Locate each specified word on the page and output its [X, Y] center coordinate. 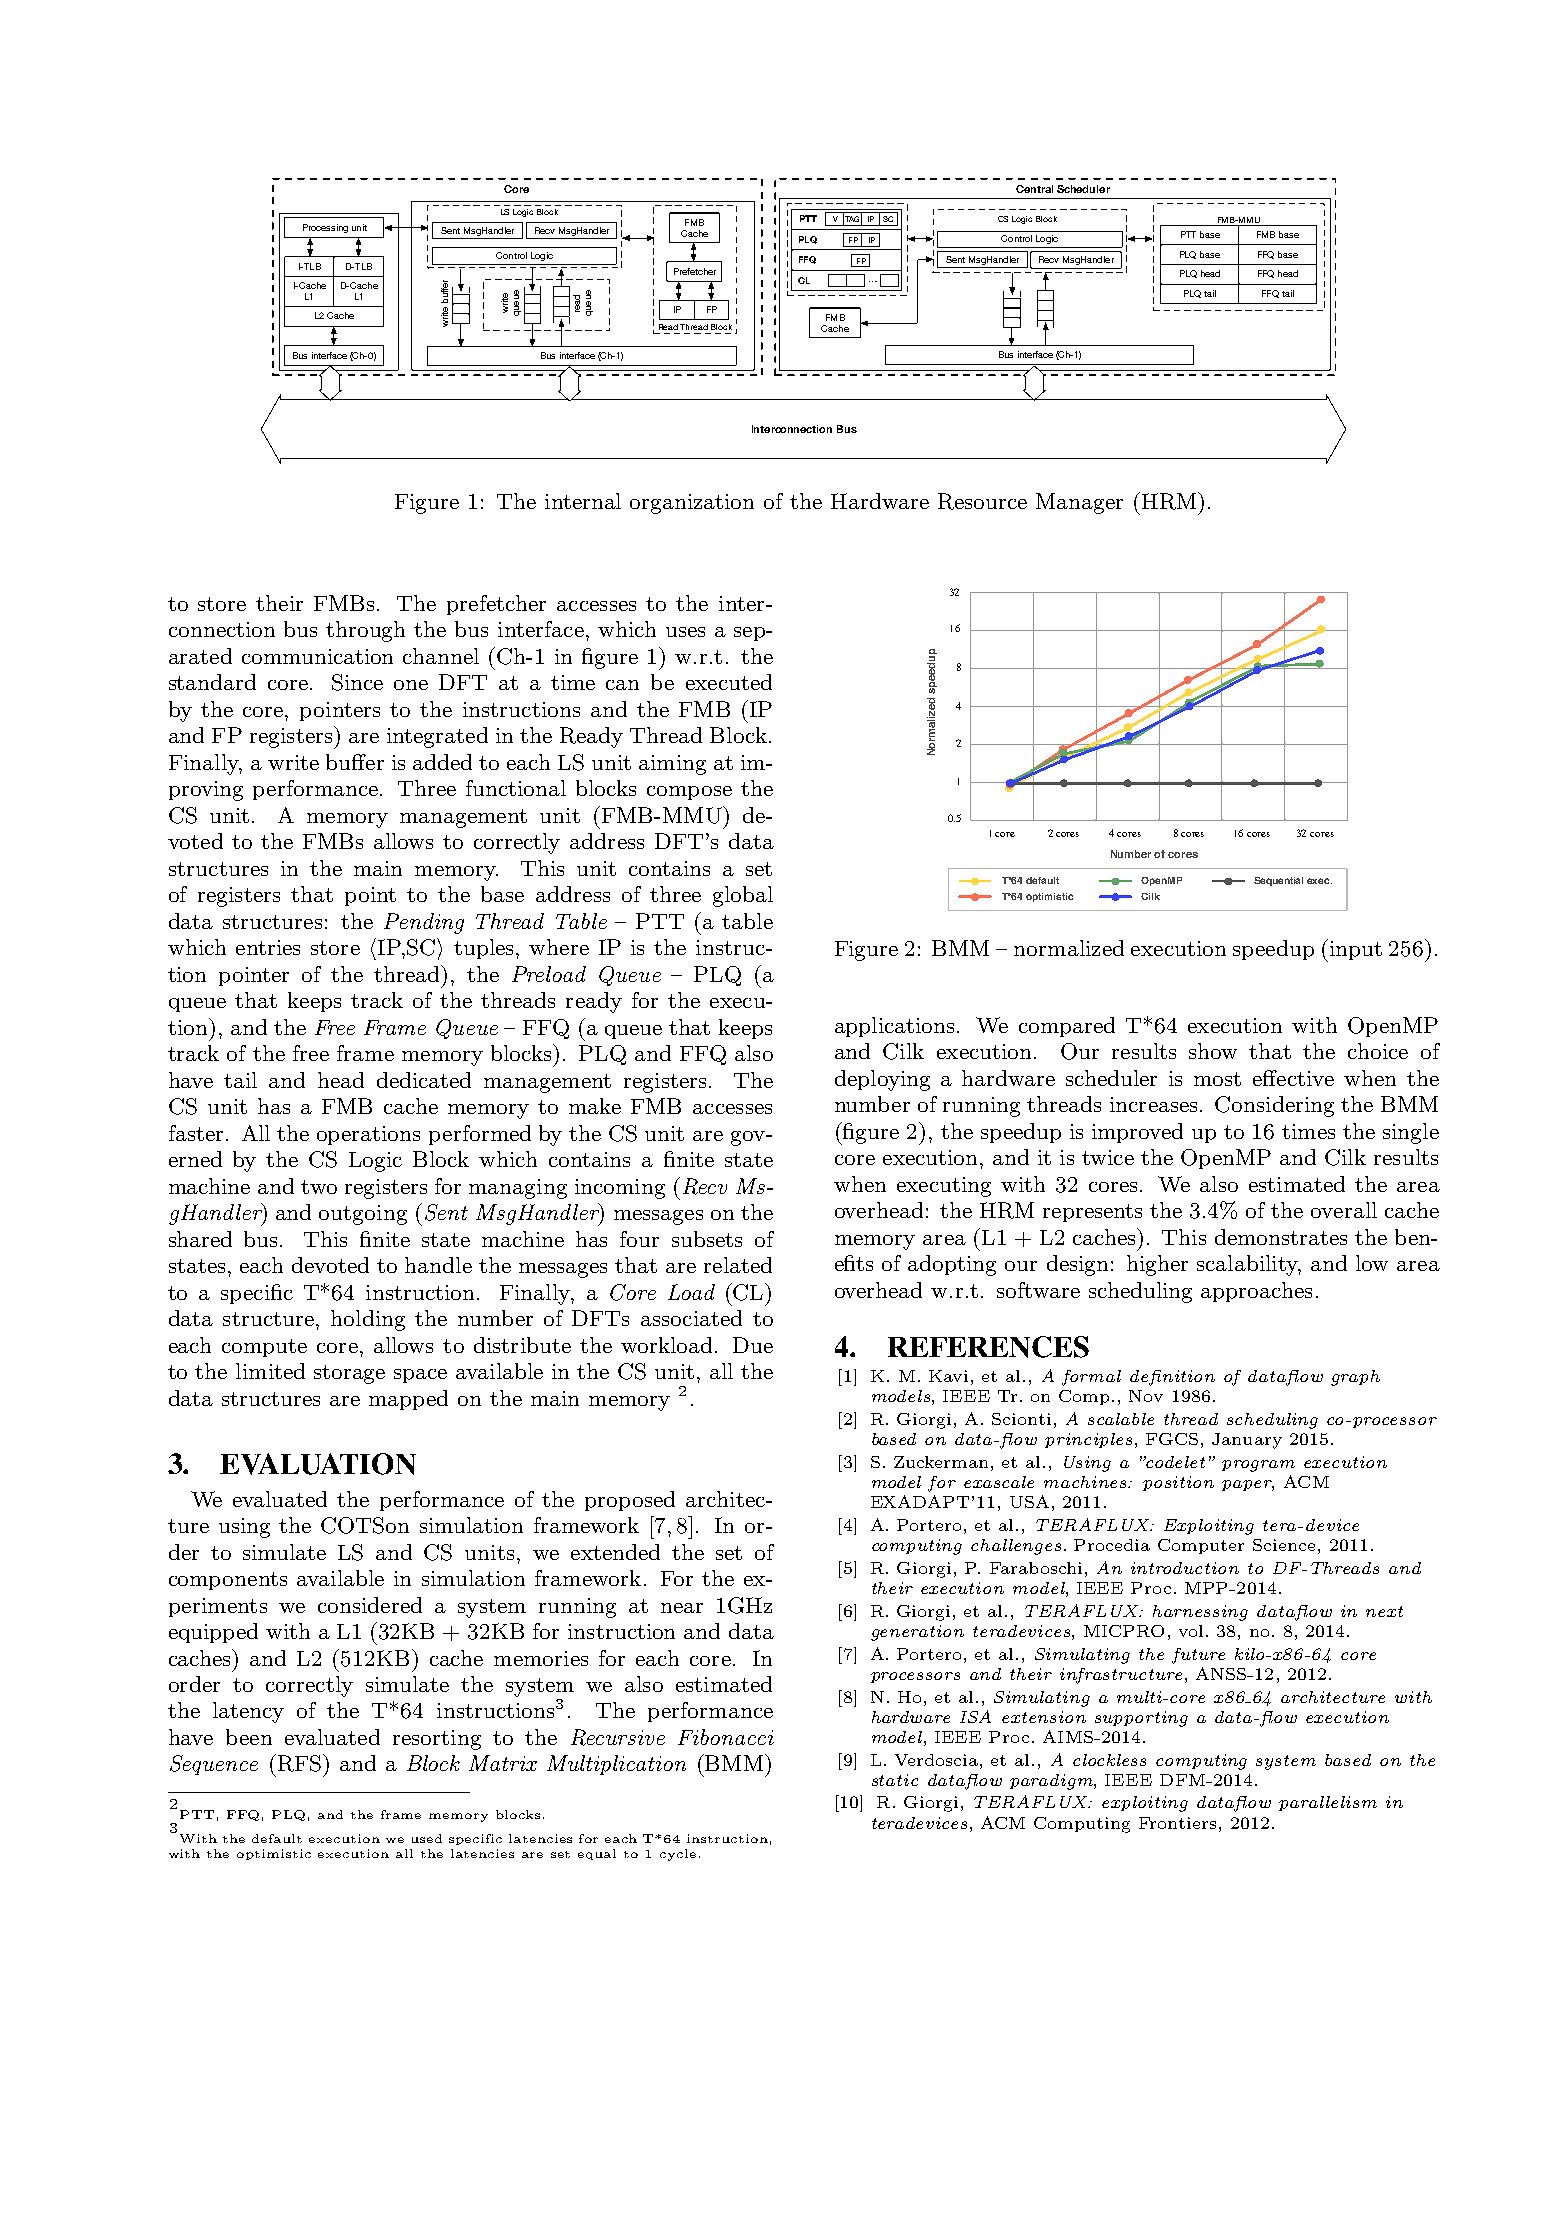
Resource [982, 501]
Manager [1079, 503]
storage [349, 1374]
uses [685, 632]
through [365, 631]
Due [753, 1345]
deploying [882, 1080]
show [1213, 1051]
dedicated [424, 1080]
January [1247, 1441]
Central [1034, 189]
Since [357, 682]
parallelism [1328, 1803]
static [895, 1780]
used [427, 1838]
